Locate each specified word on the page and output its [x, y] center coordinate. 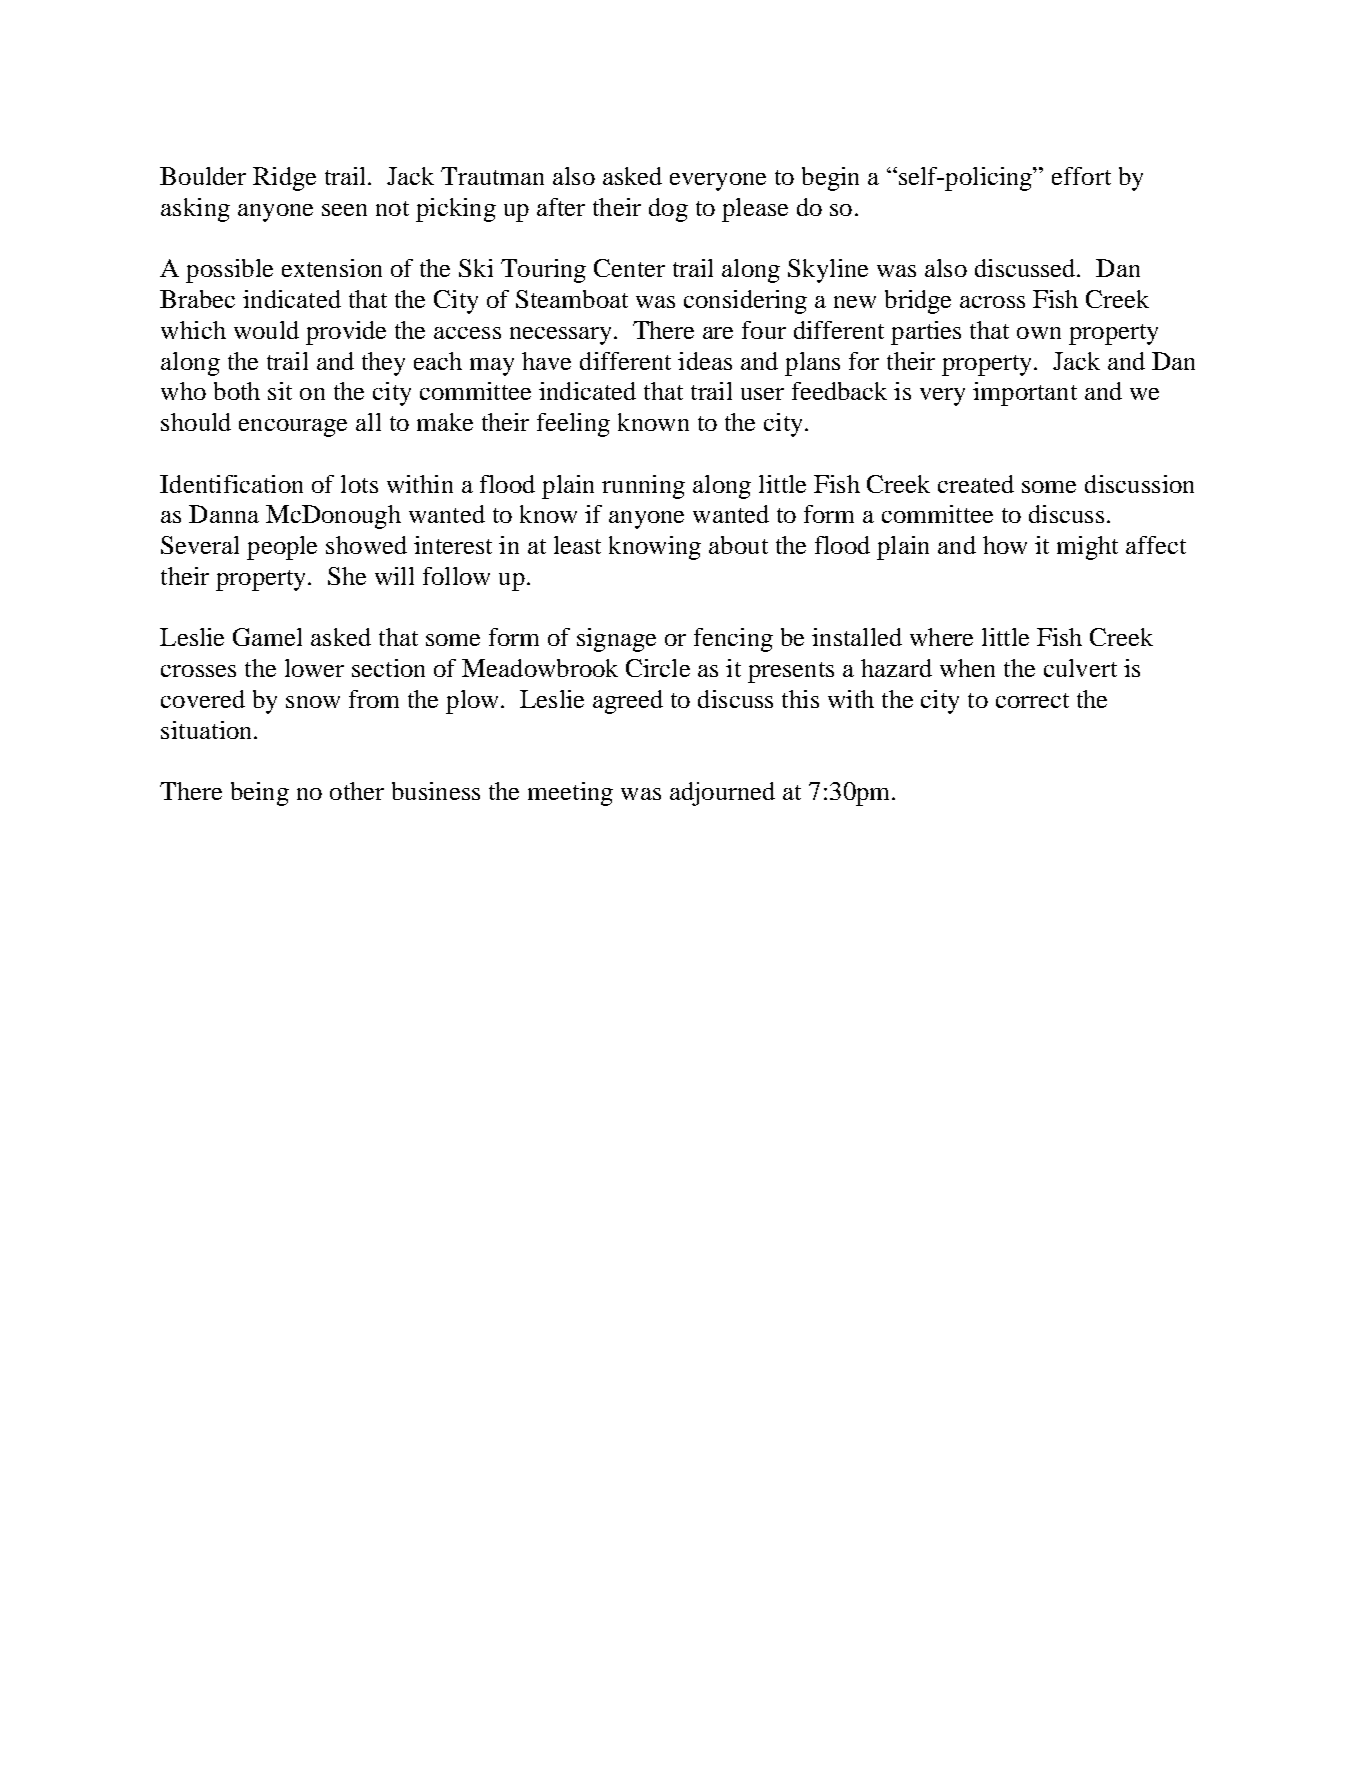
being [260, 794]
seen [344, 210]
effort [1081, 176]
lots [359, 484]
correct [1032, 700]
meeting [570, 794]
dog [668, 210]
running [643, 487]
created [976, 484]
